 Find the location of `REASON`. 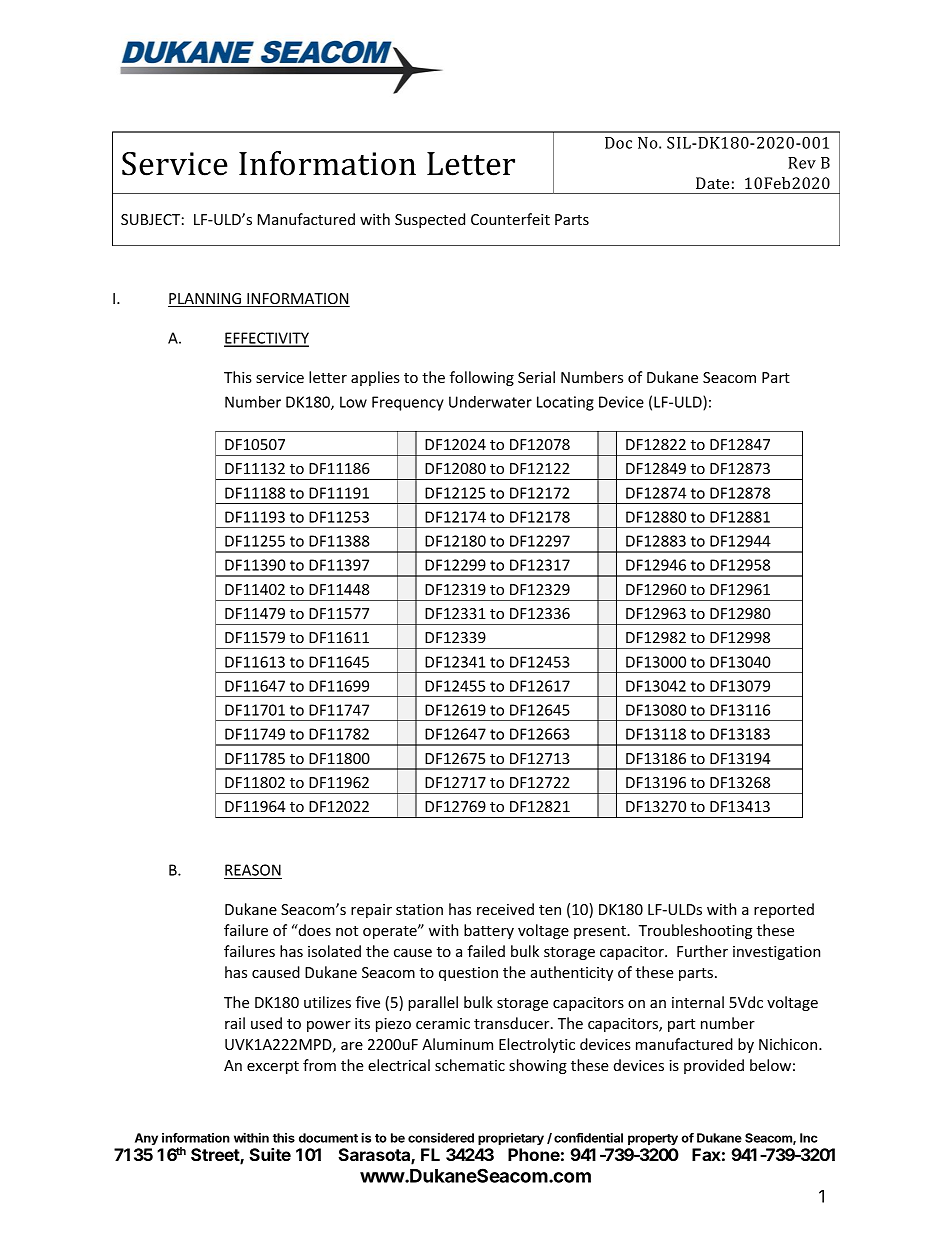

REASON is located at coordinates (253, 871).
